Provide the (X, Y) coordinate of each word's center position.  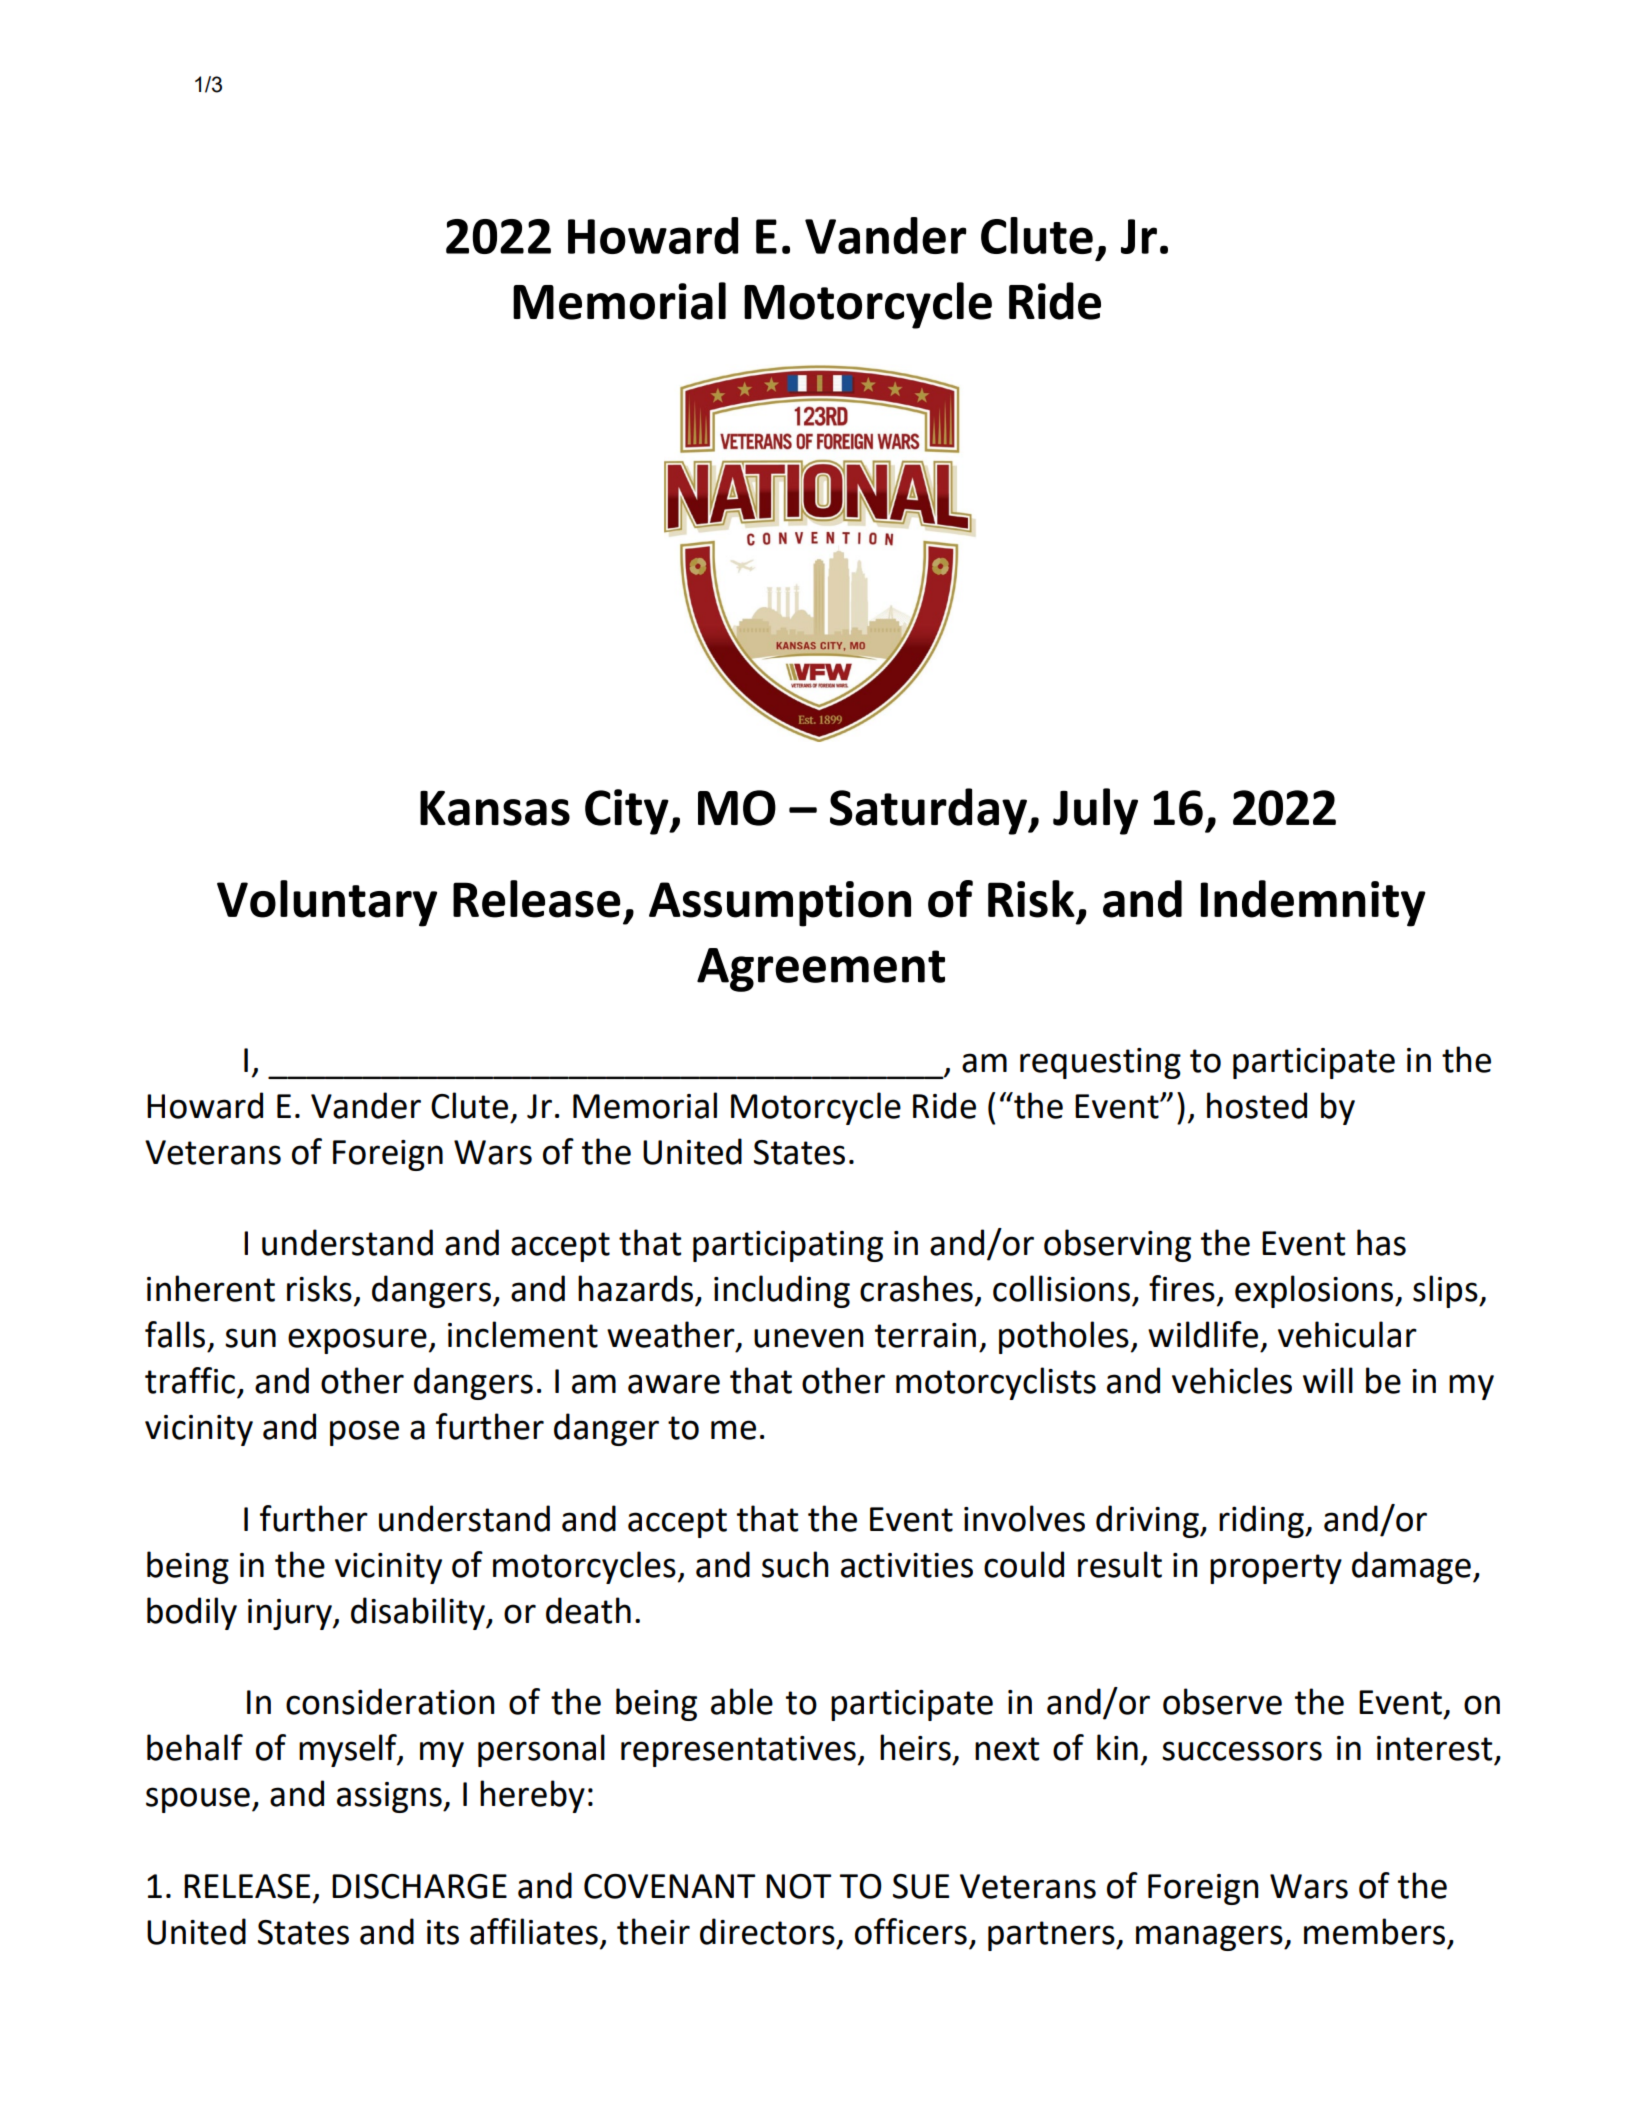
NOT (798, 1886)
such (795, 1564)
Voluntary (327, 903)
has (1381, 1242)
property (1276, 1569)
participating (788, 1246)
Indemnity (1313, 903)
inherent (211, 1288)
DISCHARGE (419, 1886)
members (1374, 1931)
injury (291, 1614)
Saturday (929, 811)
